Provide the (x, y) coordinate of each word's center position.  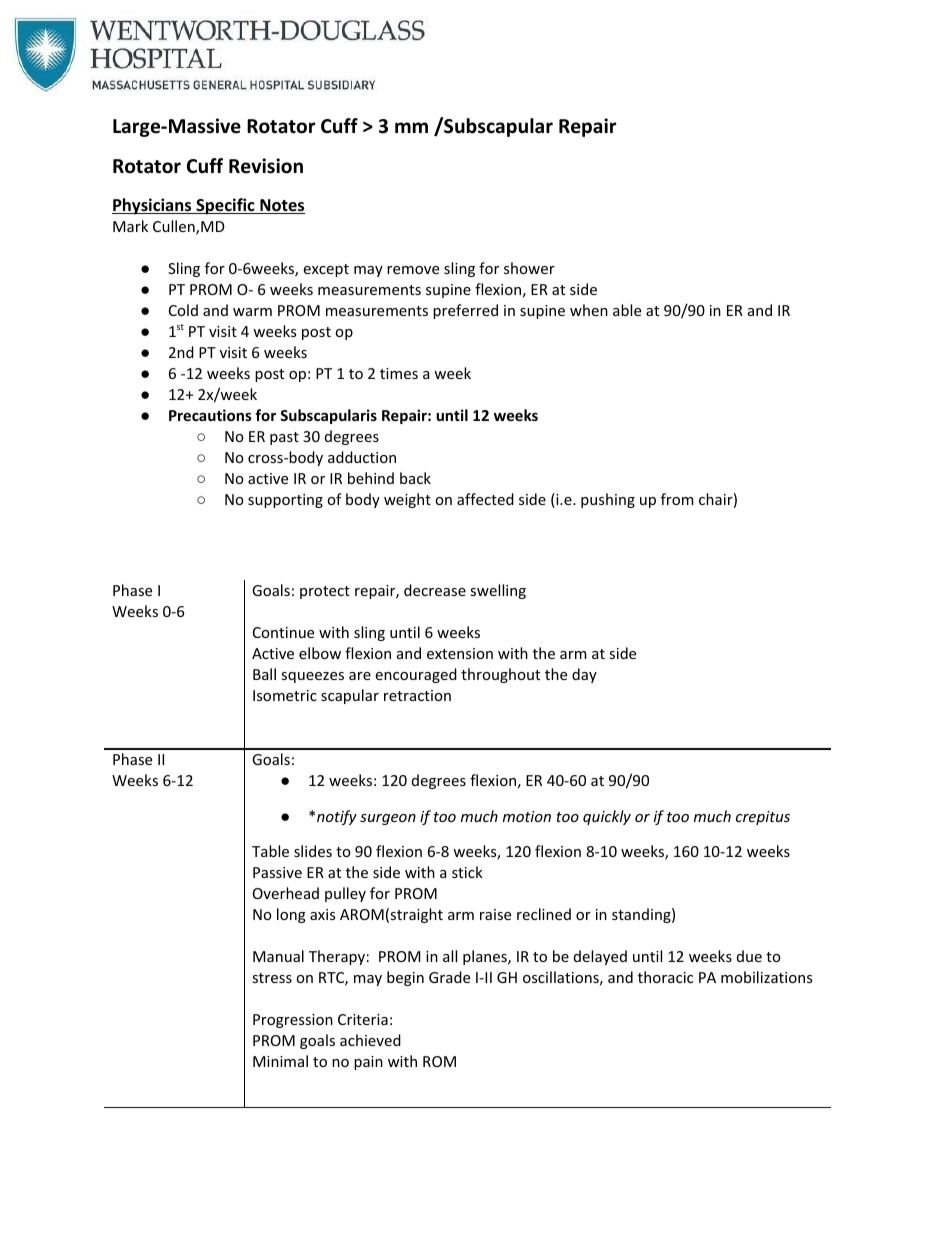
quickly (607, 817)
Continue (283, 632)
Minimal (280, 1061)
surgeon (388, 819)
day (584, 675)
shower (529, 268)
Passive (277, 872)
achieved (370, 1040)
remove (413, 270)
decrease (435, 590)
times (399, 373)
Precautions (210, 415)
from (677, 499)
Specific (225, 206)
